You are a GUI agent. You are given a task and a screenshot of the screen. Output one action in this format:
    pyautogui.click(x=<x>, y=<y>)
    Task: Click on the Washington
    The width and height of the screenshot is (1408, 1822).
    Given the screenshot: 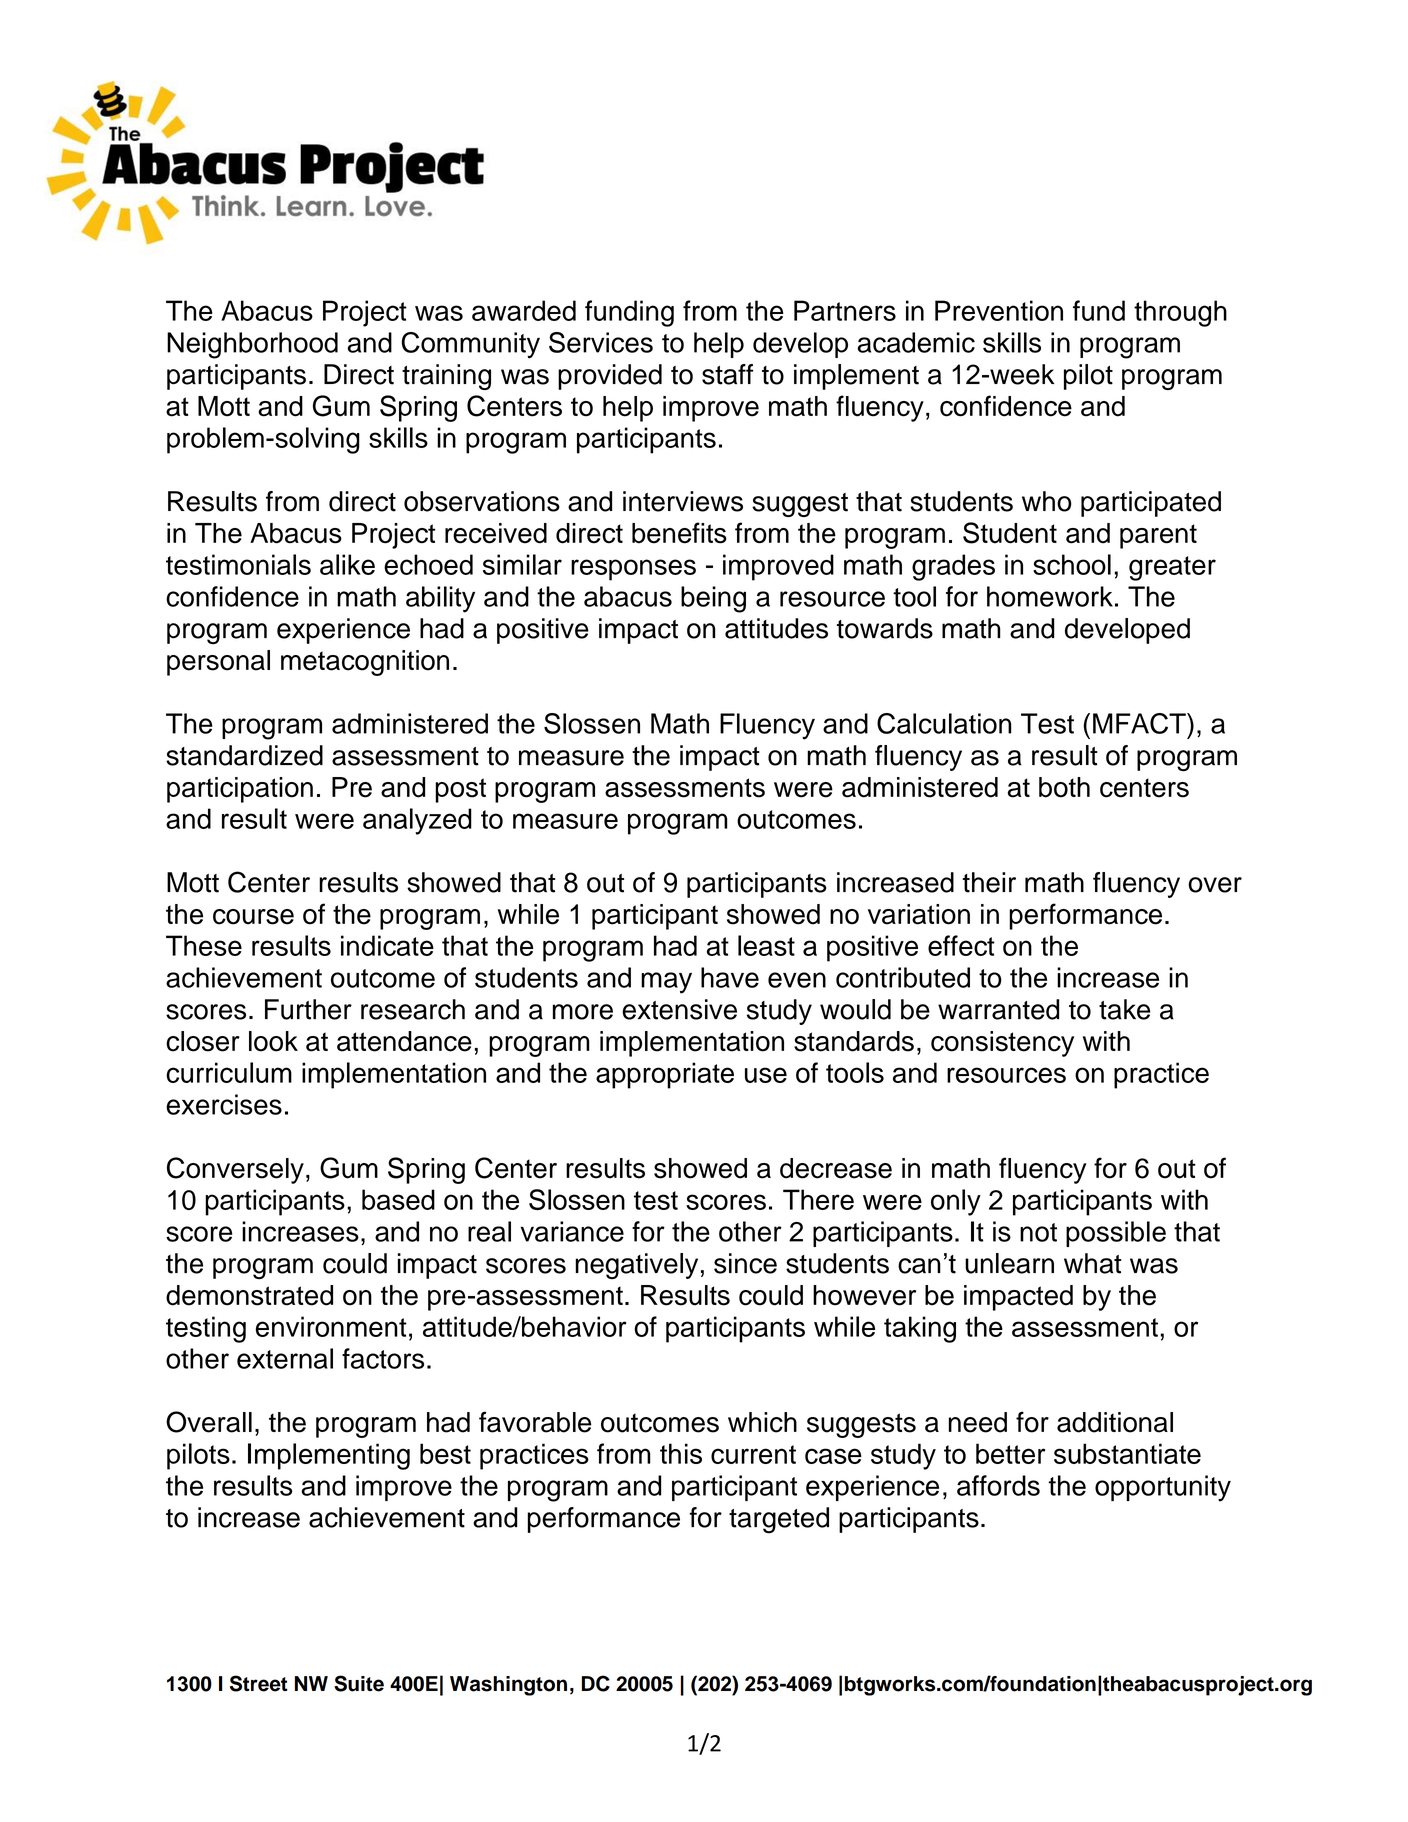 What is the action you would take?
    pyautogui.click(x=508, y=1686)
